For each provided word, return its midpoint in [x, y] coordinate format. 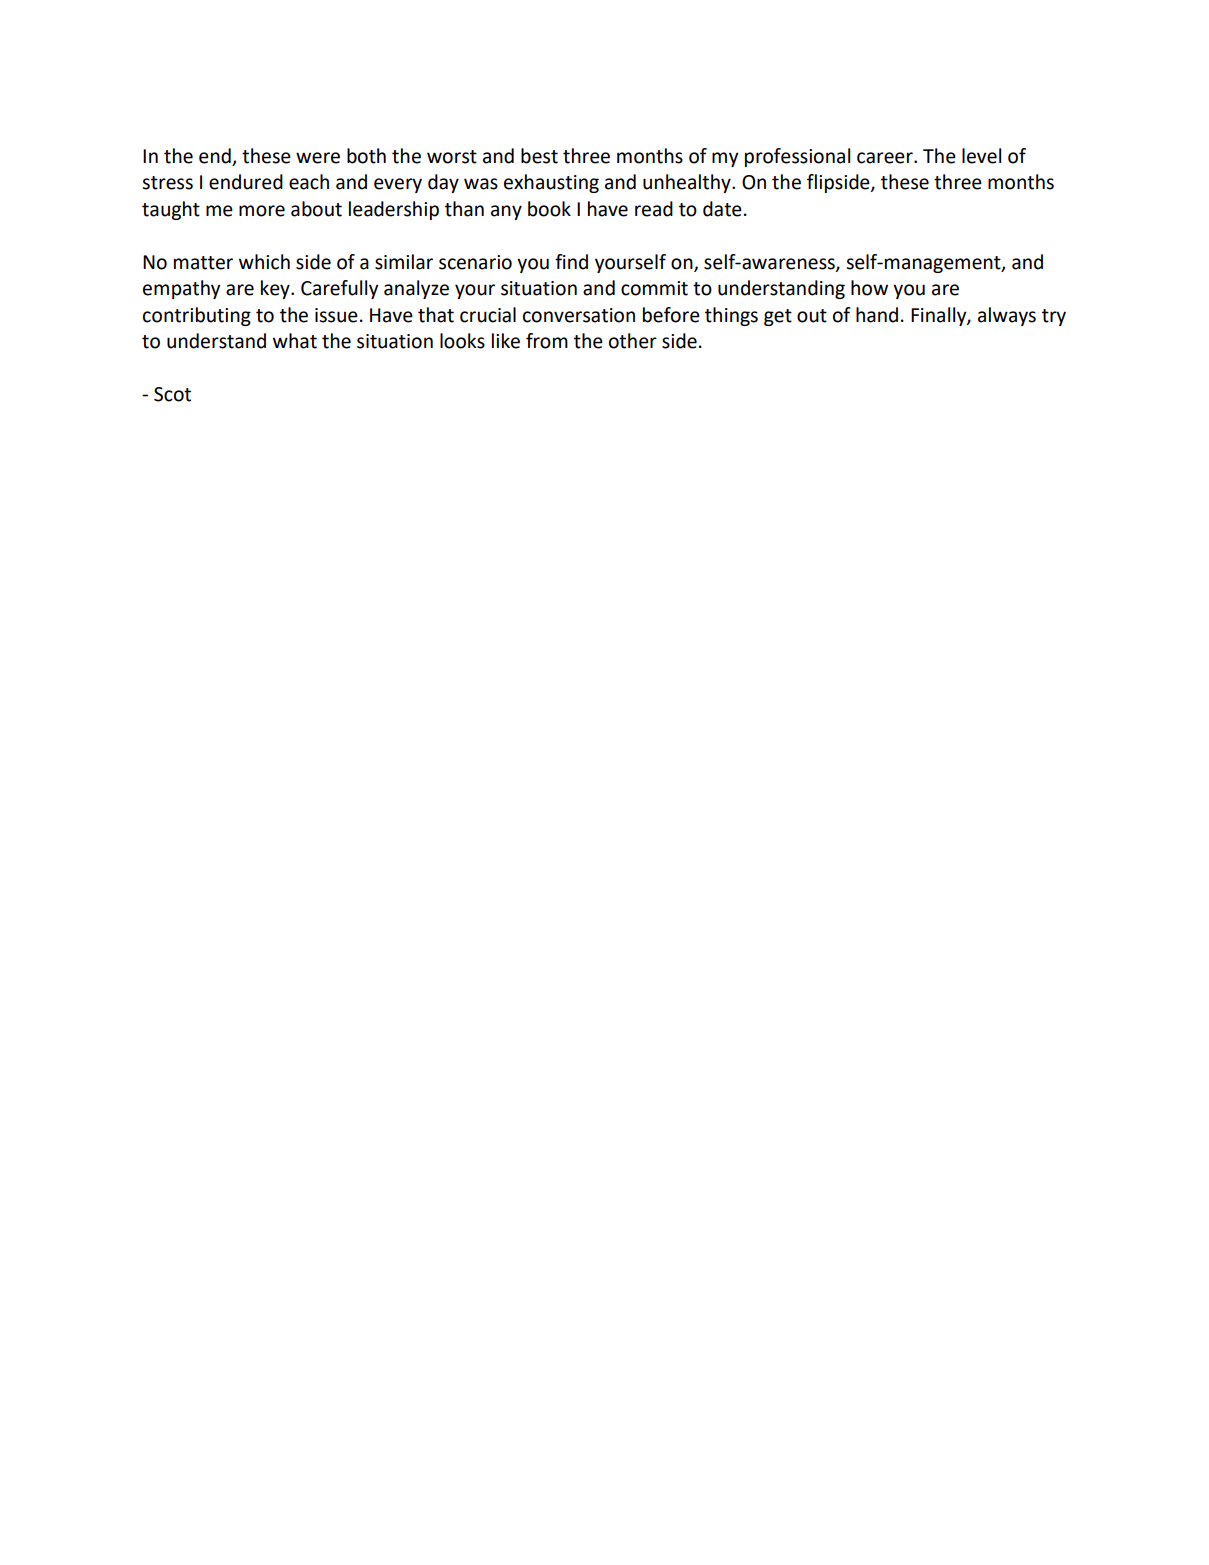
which [264, 262]
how [869, 288]
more [262, 211]
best [539, 156]
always [1007, 316]
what [295, 341]
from [547, 341]
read [654, 209]
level [981, 156]
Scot [172, 394]
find [571, 262]
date [722, 209]
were [318, 158]
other [633, 341]
